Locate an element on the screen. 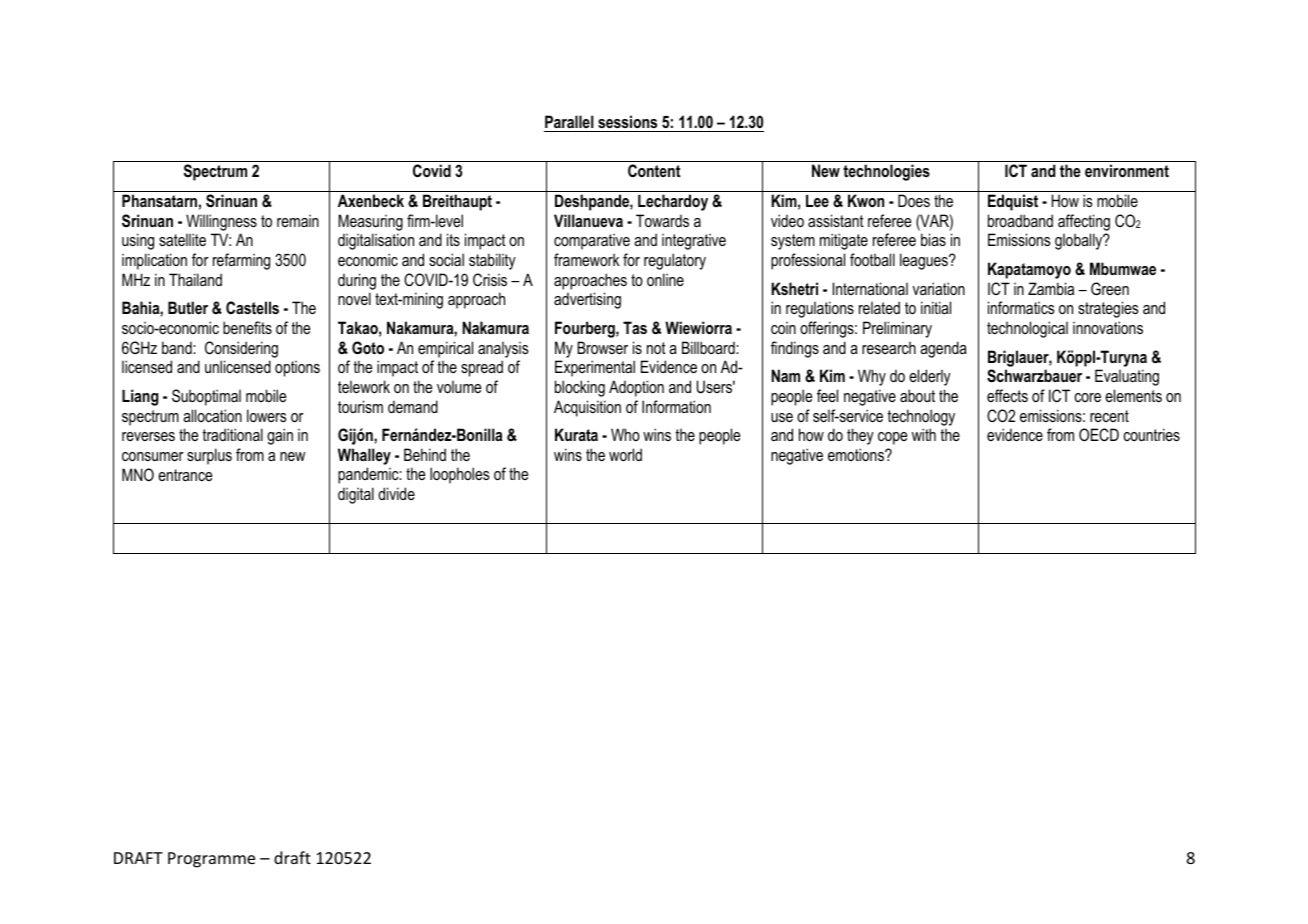 The width and height of the screenshot is (1308, 924). sessions is located at coordinates (627, 121).
